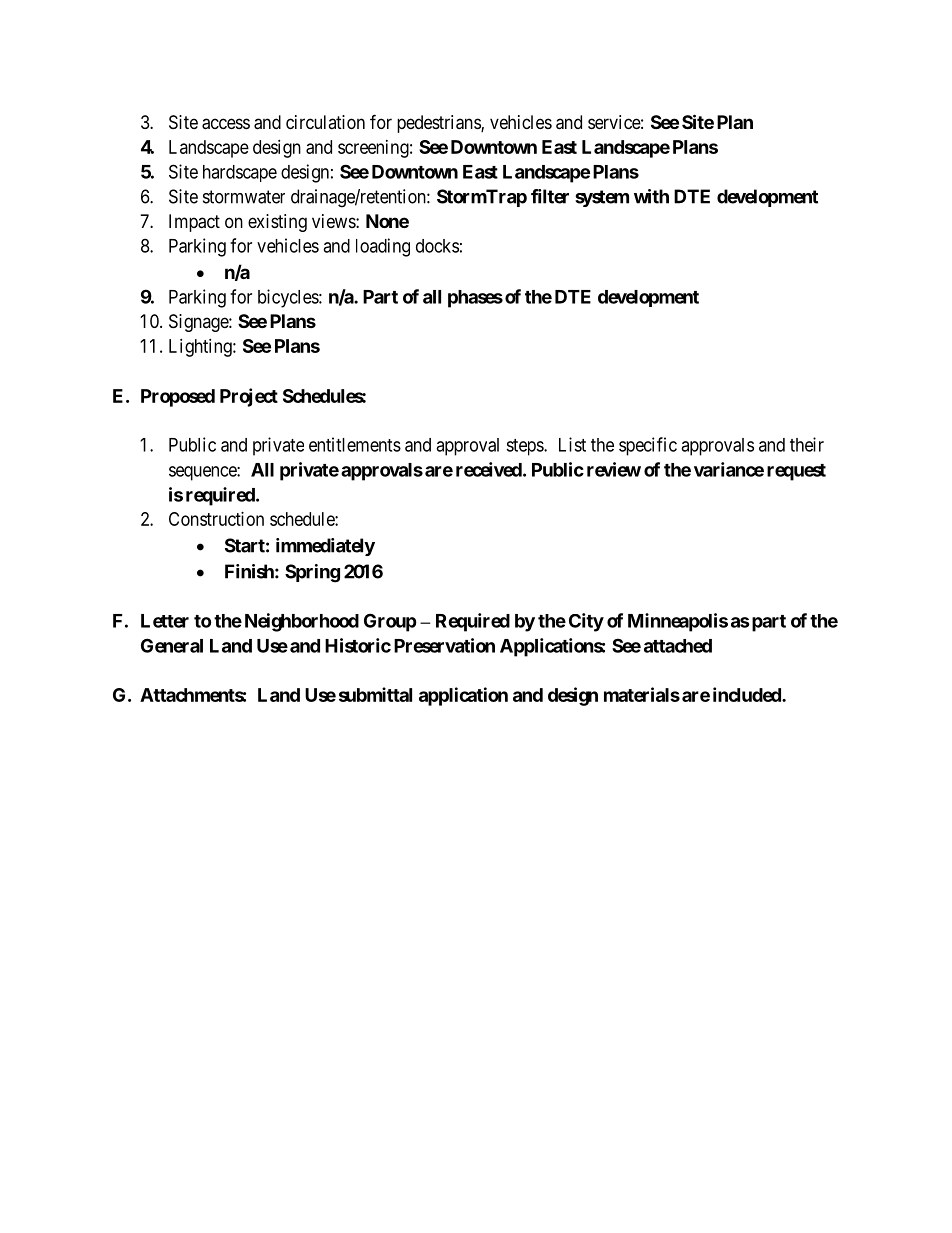  Describe the element at coordinates (439, 124) in the screenshot. I see `pedestrians` at that location.
